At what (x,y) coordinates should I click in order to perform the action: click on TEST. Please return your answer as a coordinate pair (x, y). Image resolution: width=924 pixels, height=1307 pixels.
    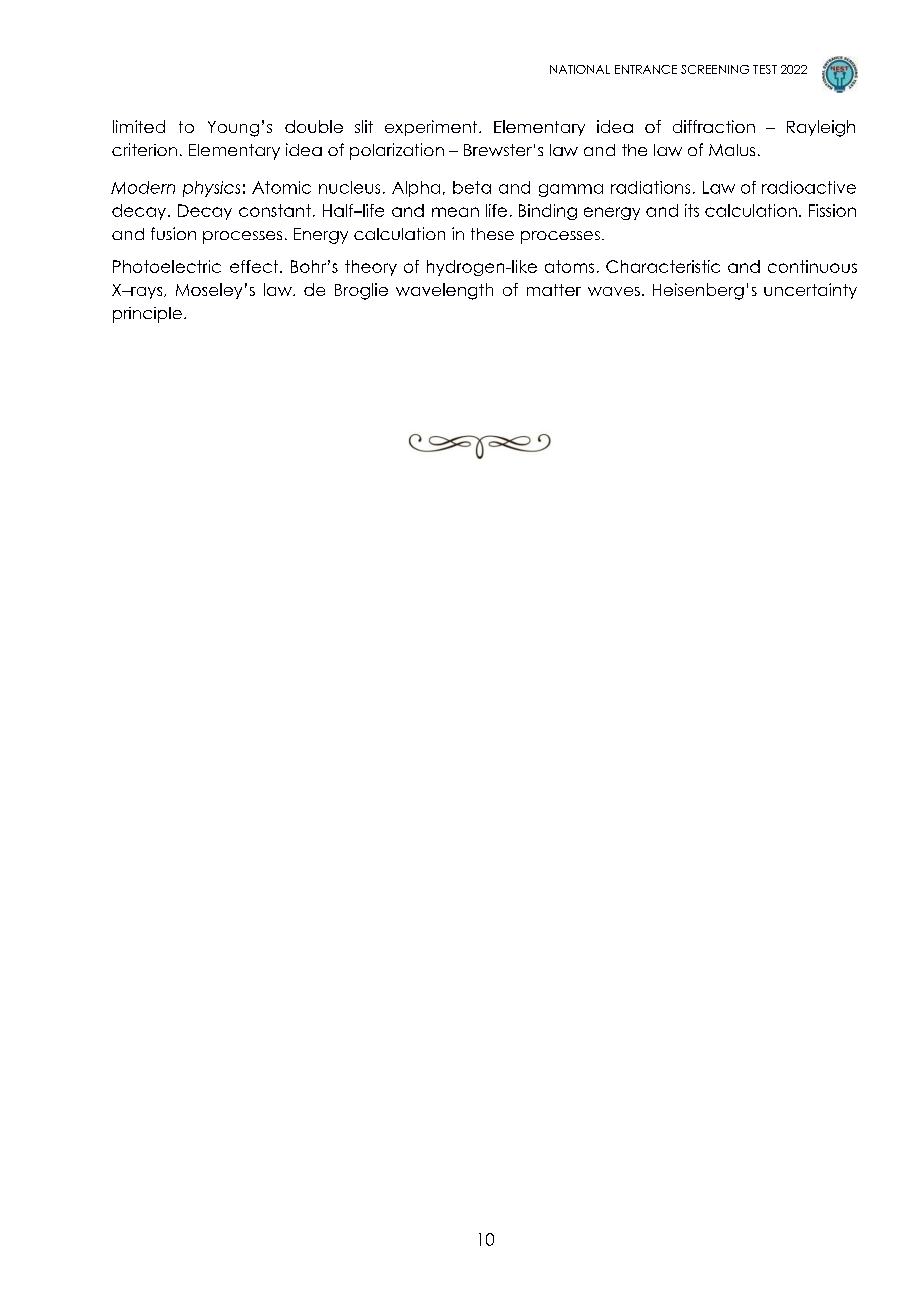
    Looking at the image, I should click on (765, 69).
